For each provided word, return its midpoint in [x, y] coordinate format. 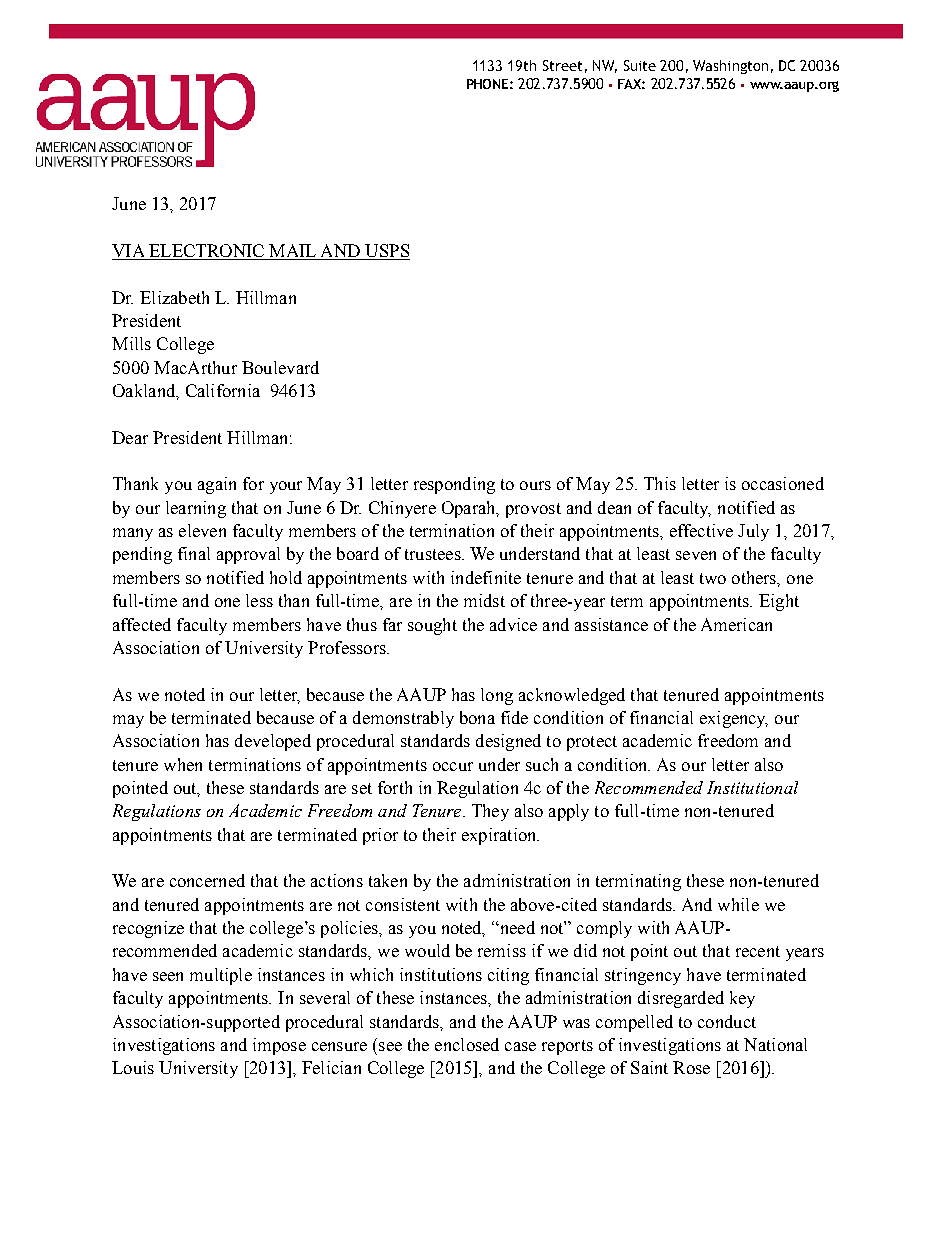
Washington [730, 67]
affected [142, 624]
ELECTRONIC [207, 252]
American [736, 624]
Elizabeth [174, 297]
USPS [386, 252]
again [217, 485]
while [738, 904]
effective [701, 530]
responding [454, 485]
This [660, 483]
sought [432, 626]
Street [562, 65]
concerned [207, 880]
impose [279, 1046]
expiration [500, 836]
